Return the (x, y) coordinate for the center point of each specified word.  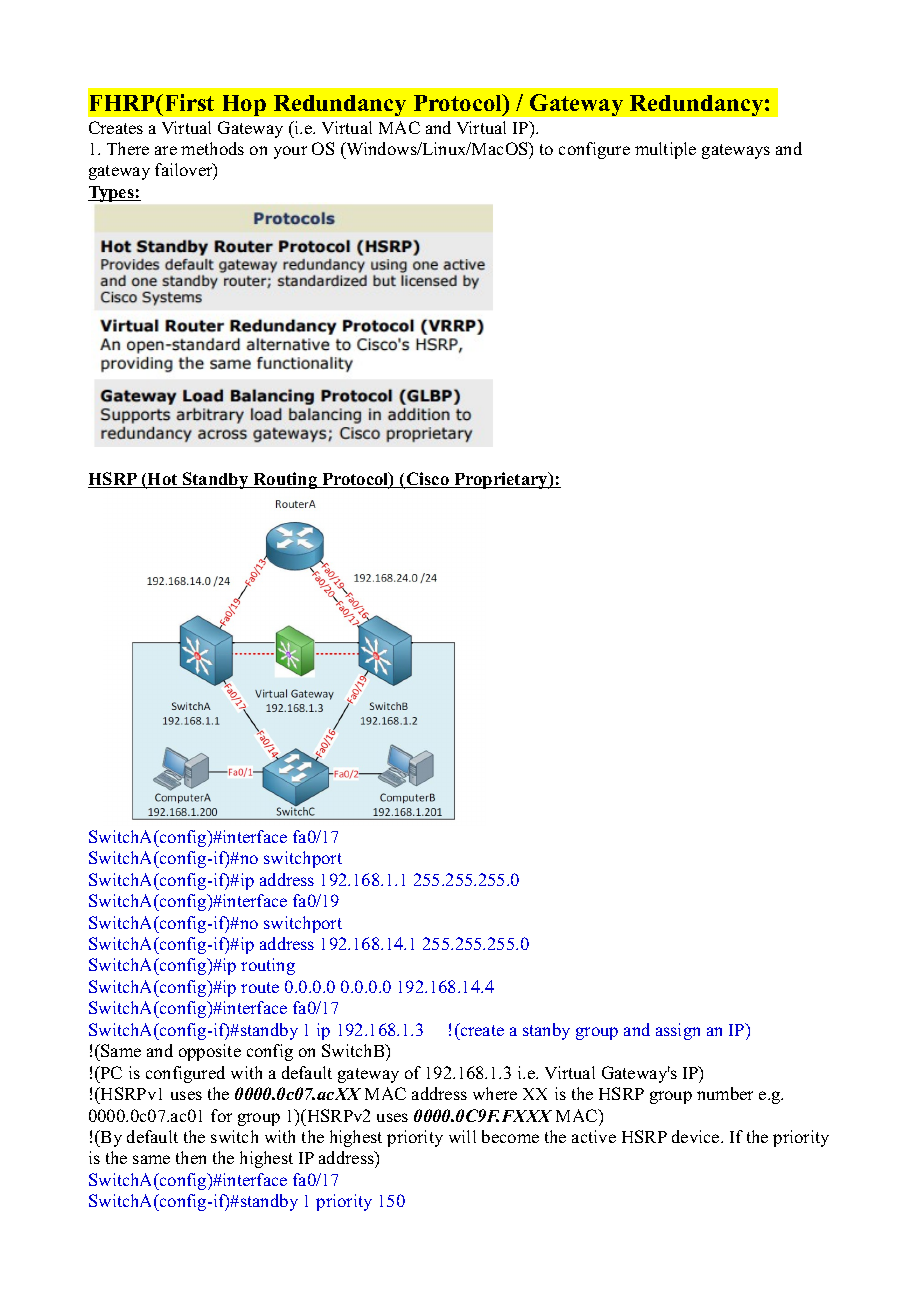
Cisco (427, 480)
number (725, 1093)
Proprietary (501, 480)
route (260, 987)
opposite (210, 1052)
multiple (665, 150)
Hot (163, 481)
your (290, 152)
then (191, 1157)
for (221, 1115)
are (166, 150)
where (495, 1093)
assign (678, 1031)
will (462, 1136)
